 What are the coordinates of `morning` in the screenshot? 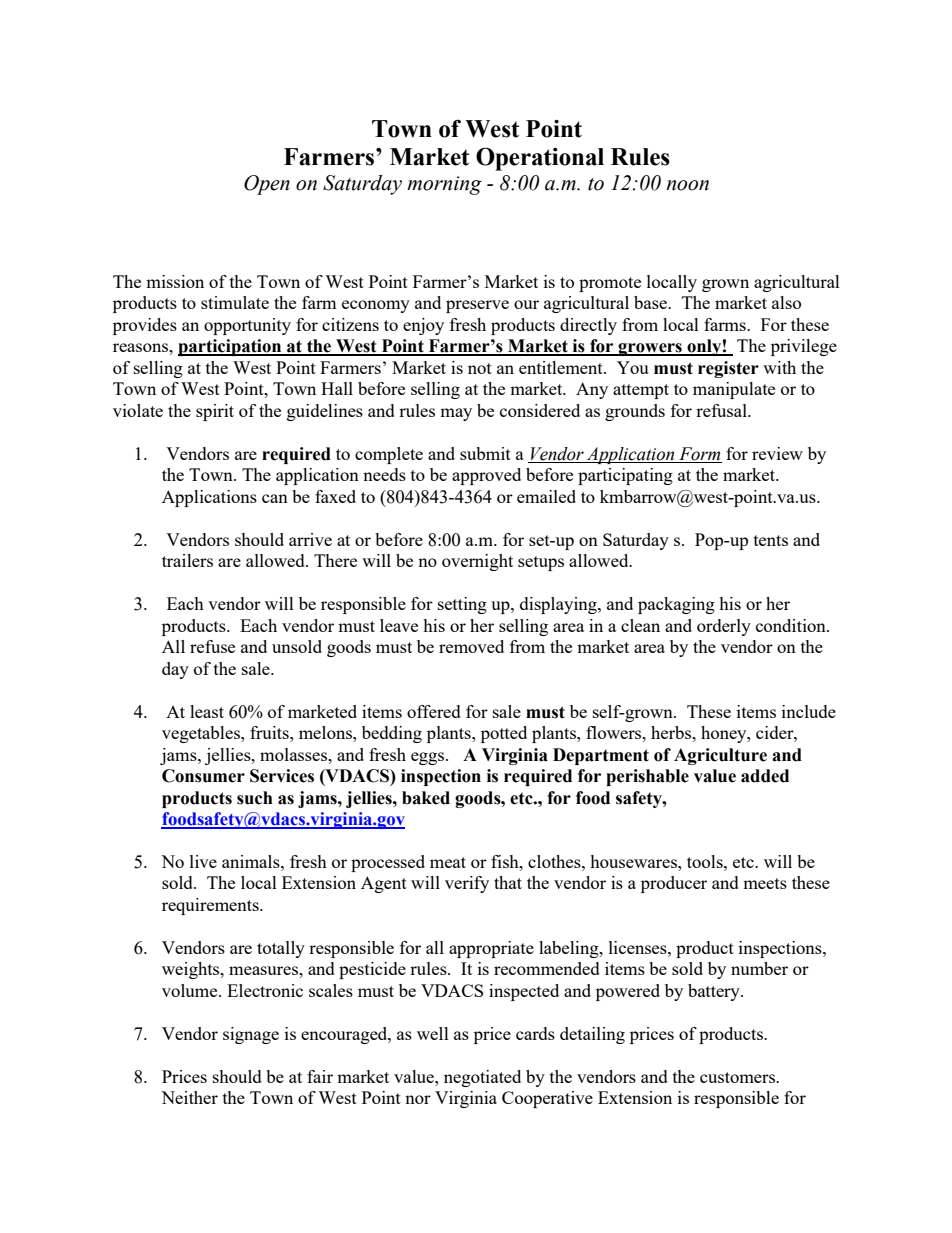 It's located at (444, 185).
